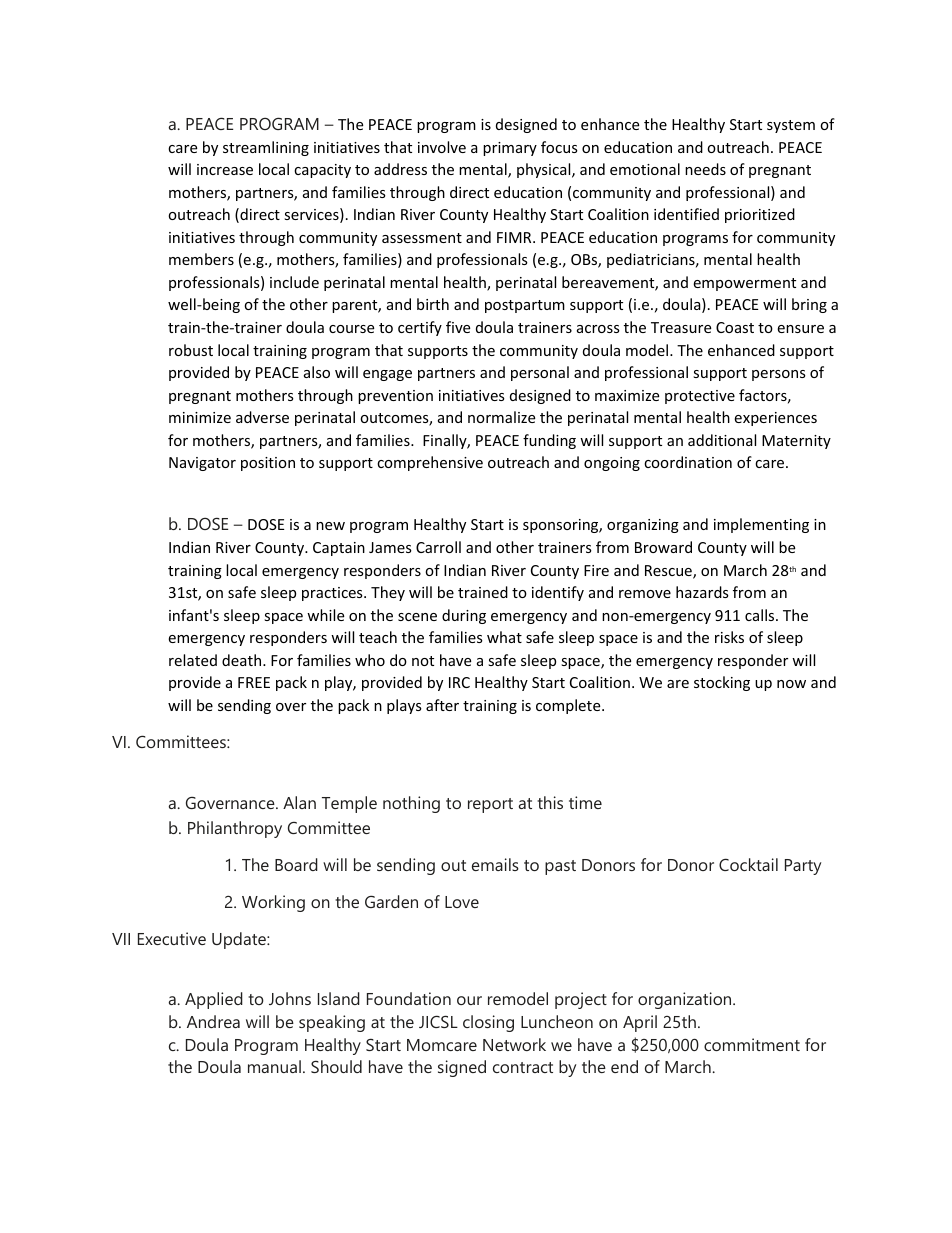 Image resolution: width=952 pixels, height=1233 pixels. I want to click on related, so click(193, 660).
